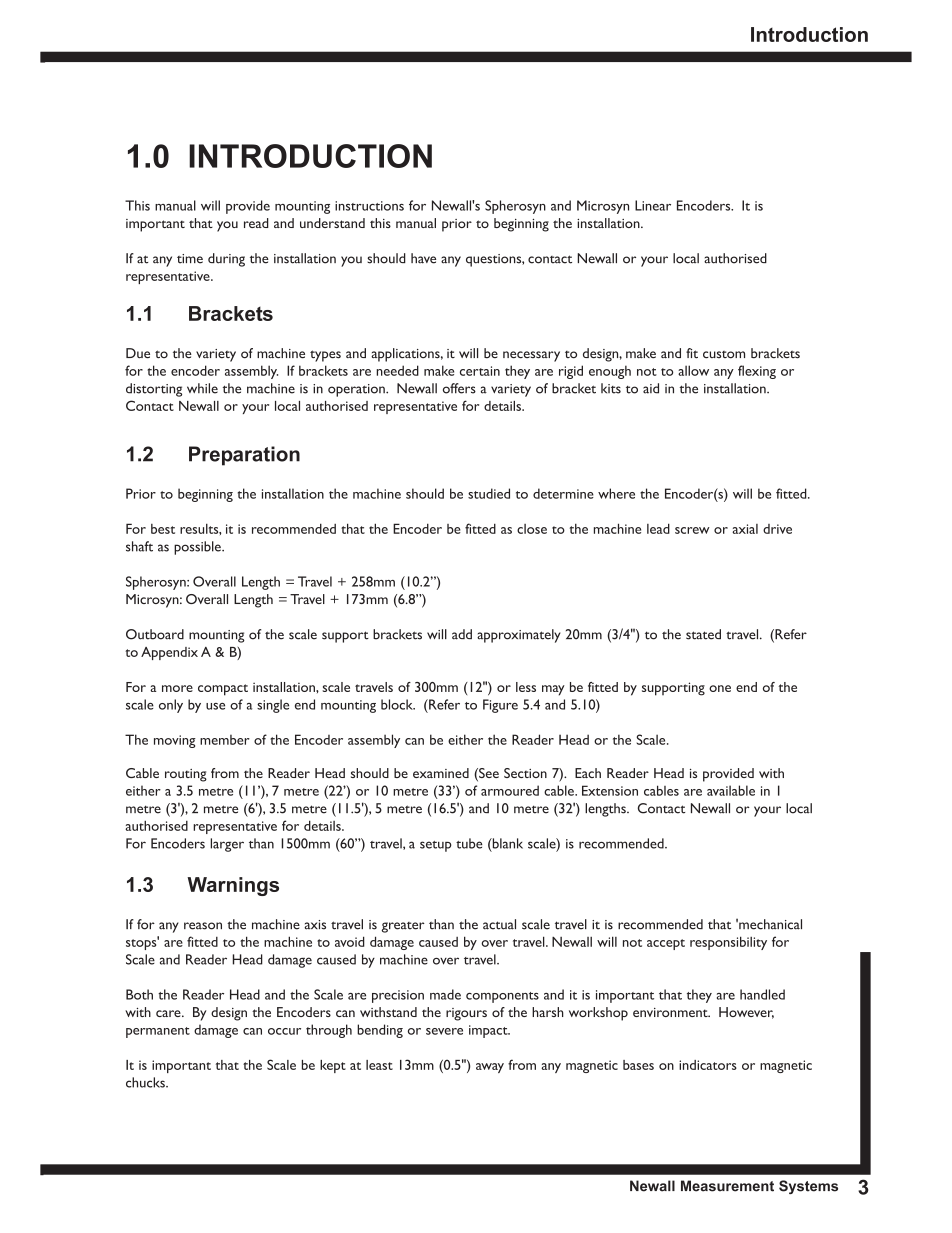 The height and width of the image is (1233, 952). What do you see at coordinates (728, 943) in the image?
I see `responsibility` at bounding box center [728, 943].
